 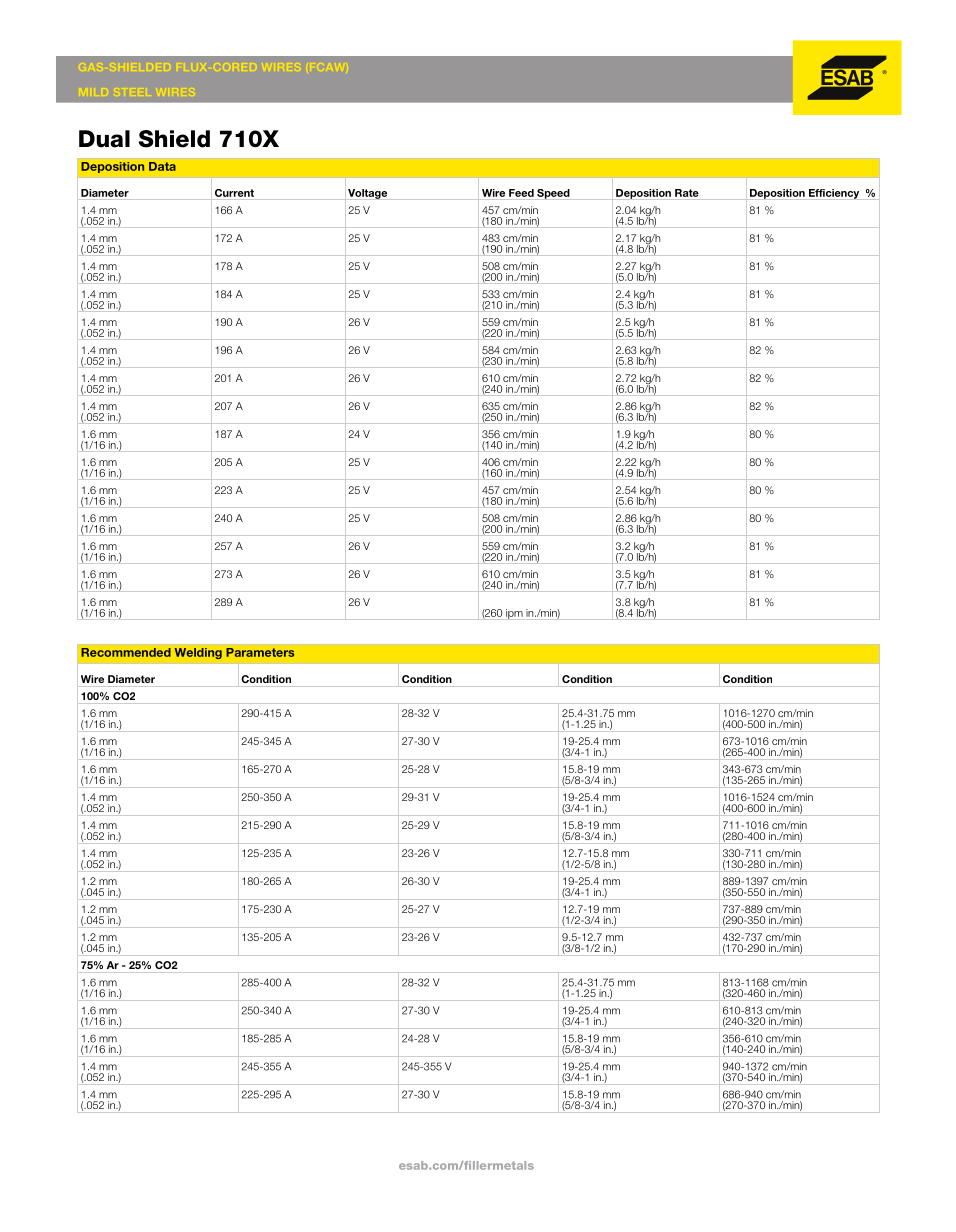 I want to click on ipm, so click(x=514, y=614).
